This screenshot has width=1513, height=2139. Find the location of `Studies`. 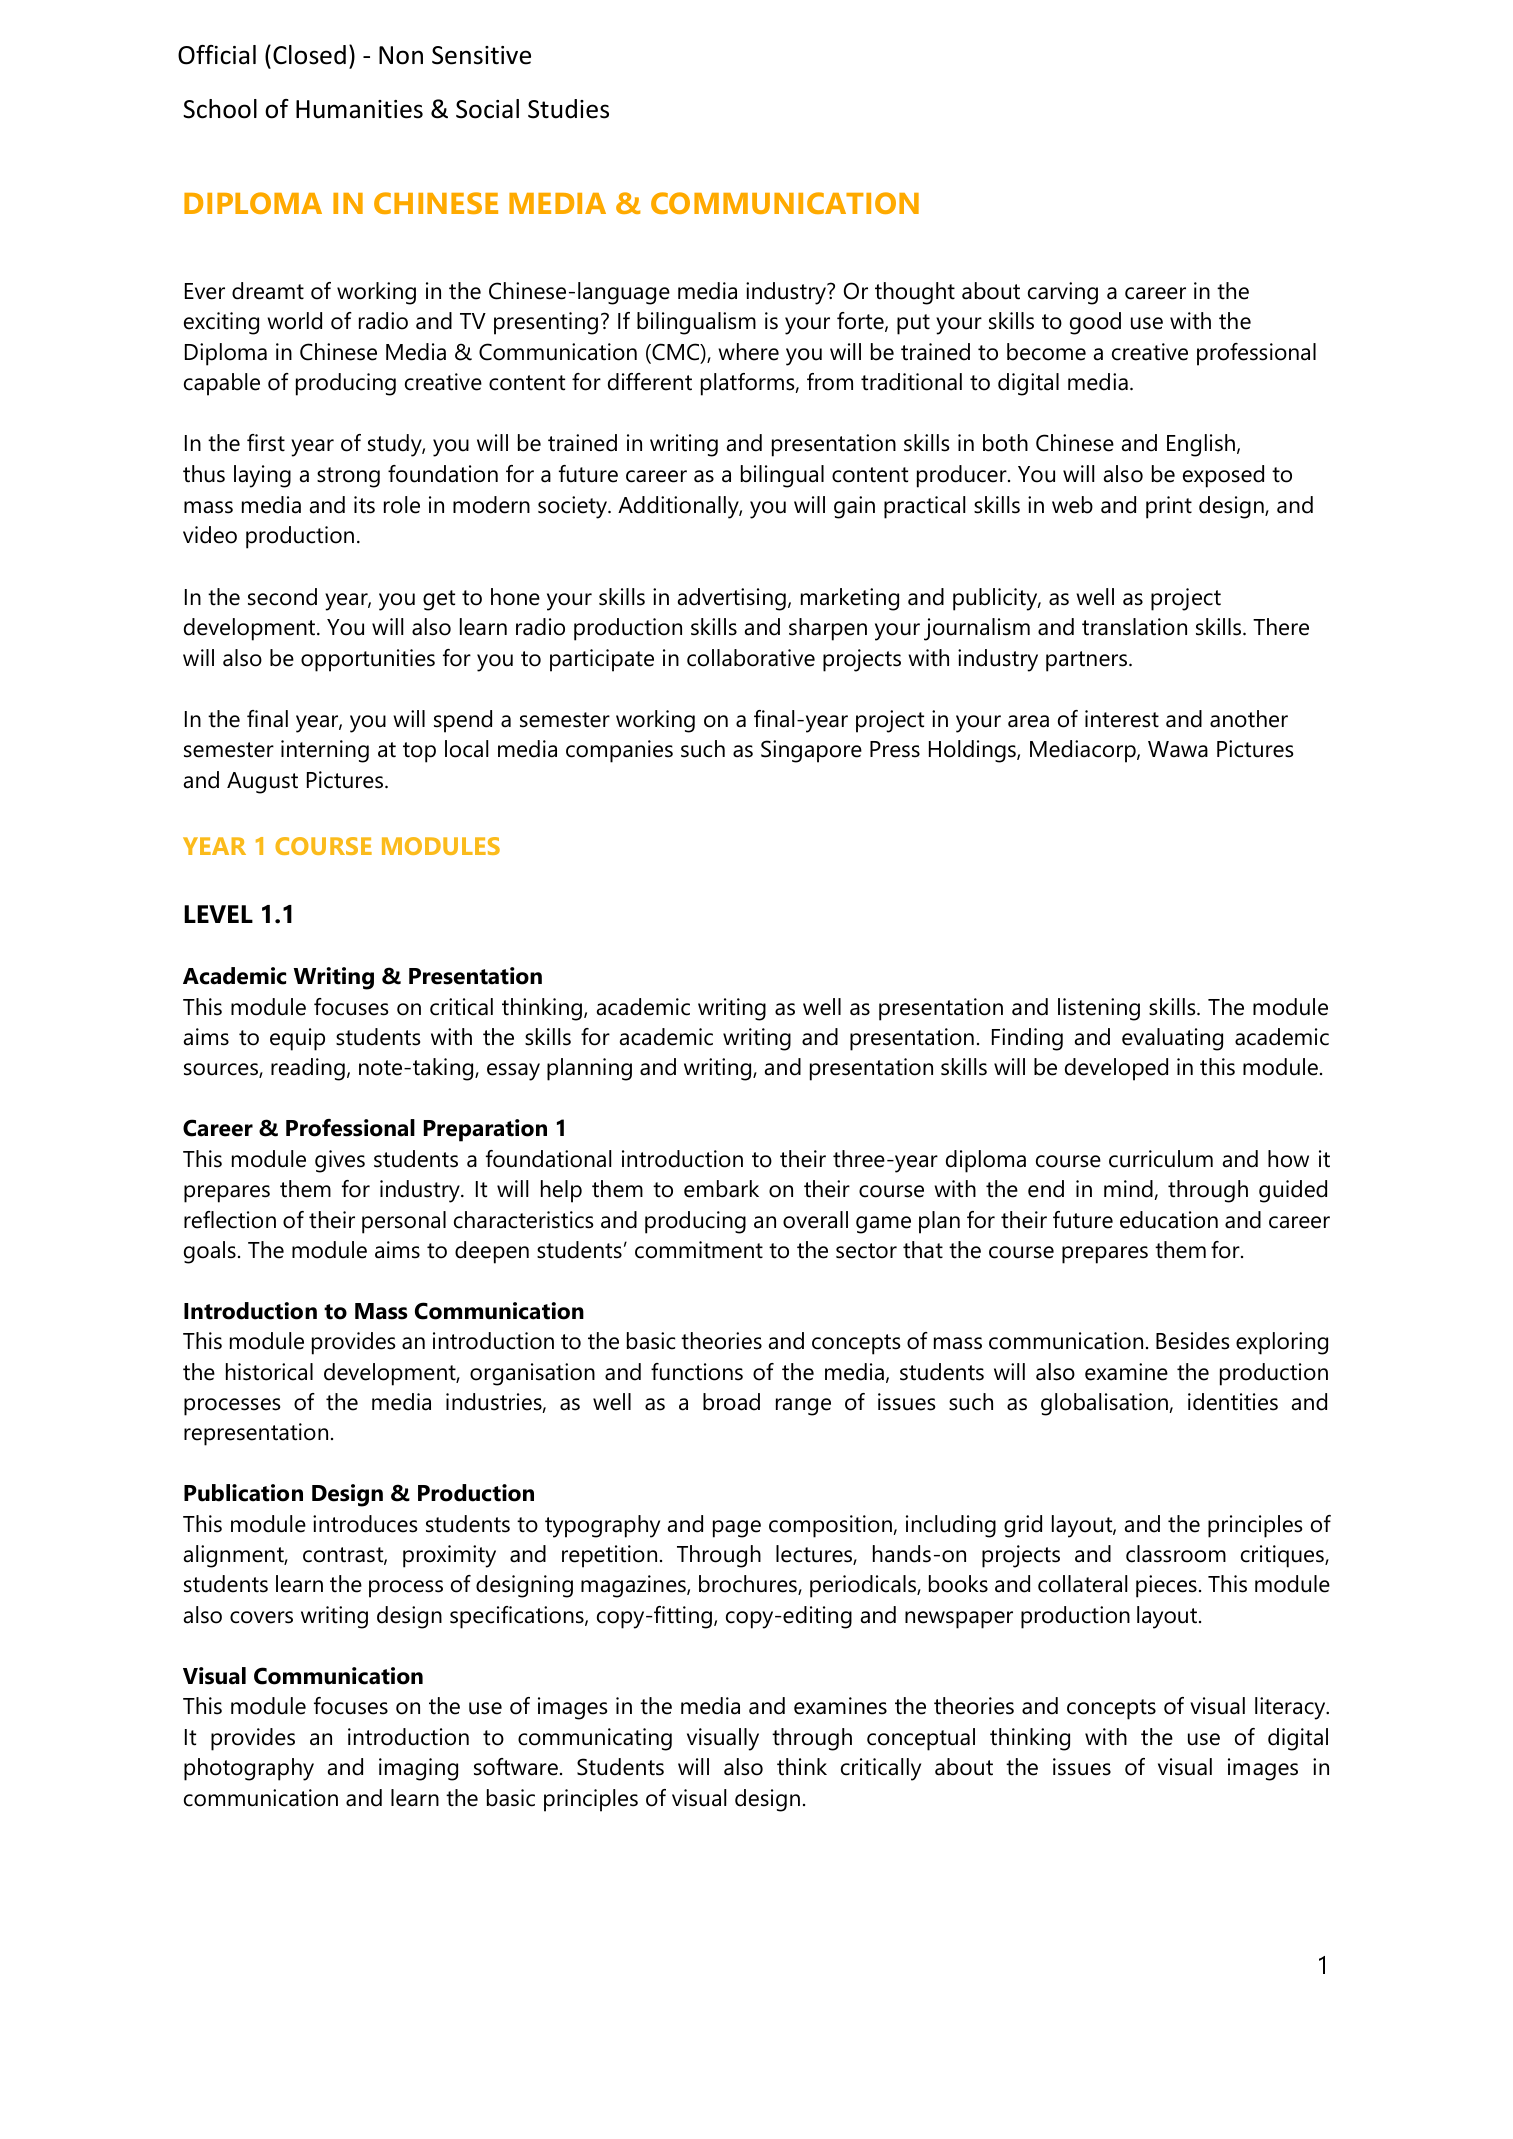

Studies is located at coordinates (568, 109).
